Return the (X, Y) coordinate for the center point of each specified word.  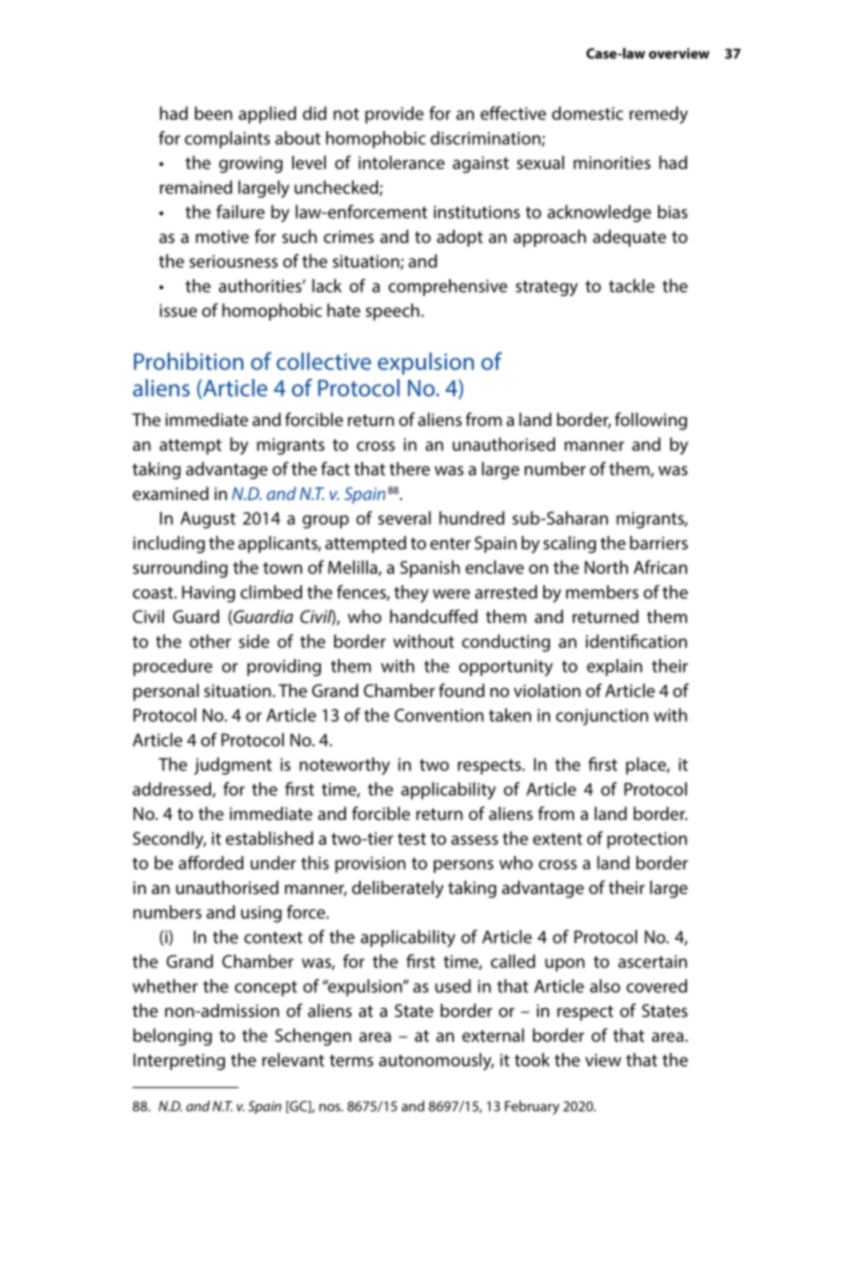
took (532, 1060)
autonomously (436, 1061)
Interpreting (179, 1061)
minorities (612, 162)
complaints (227, 140)
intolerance (401, 162)
